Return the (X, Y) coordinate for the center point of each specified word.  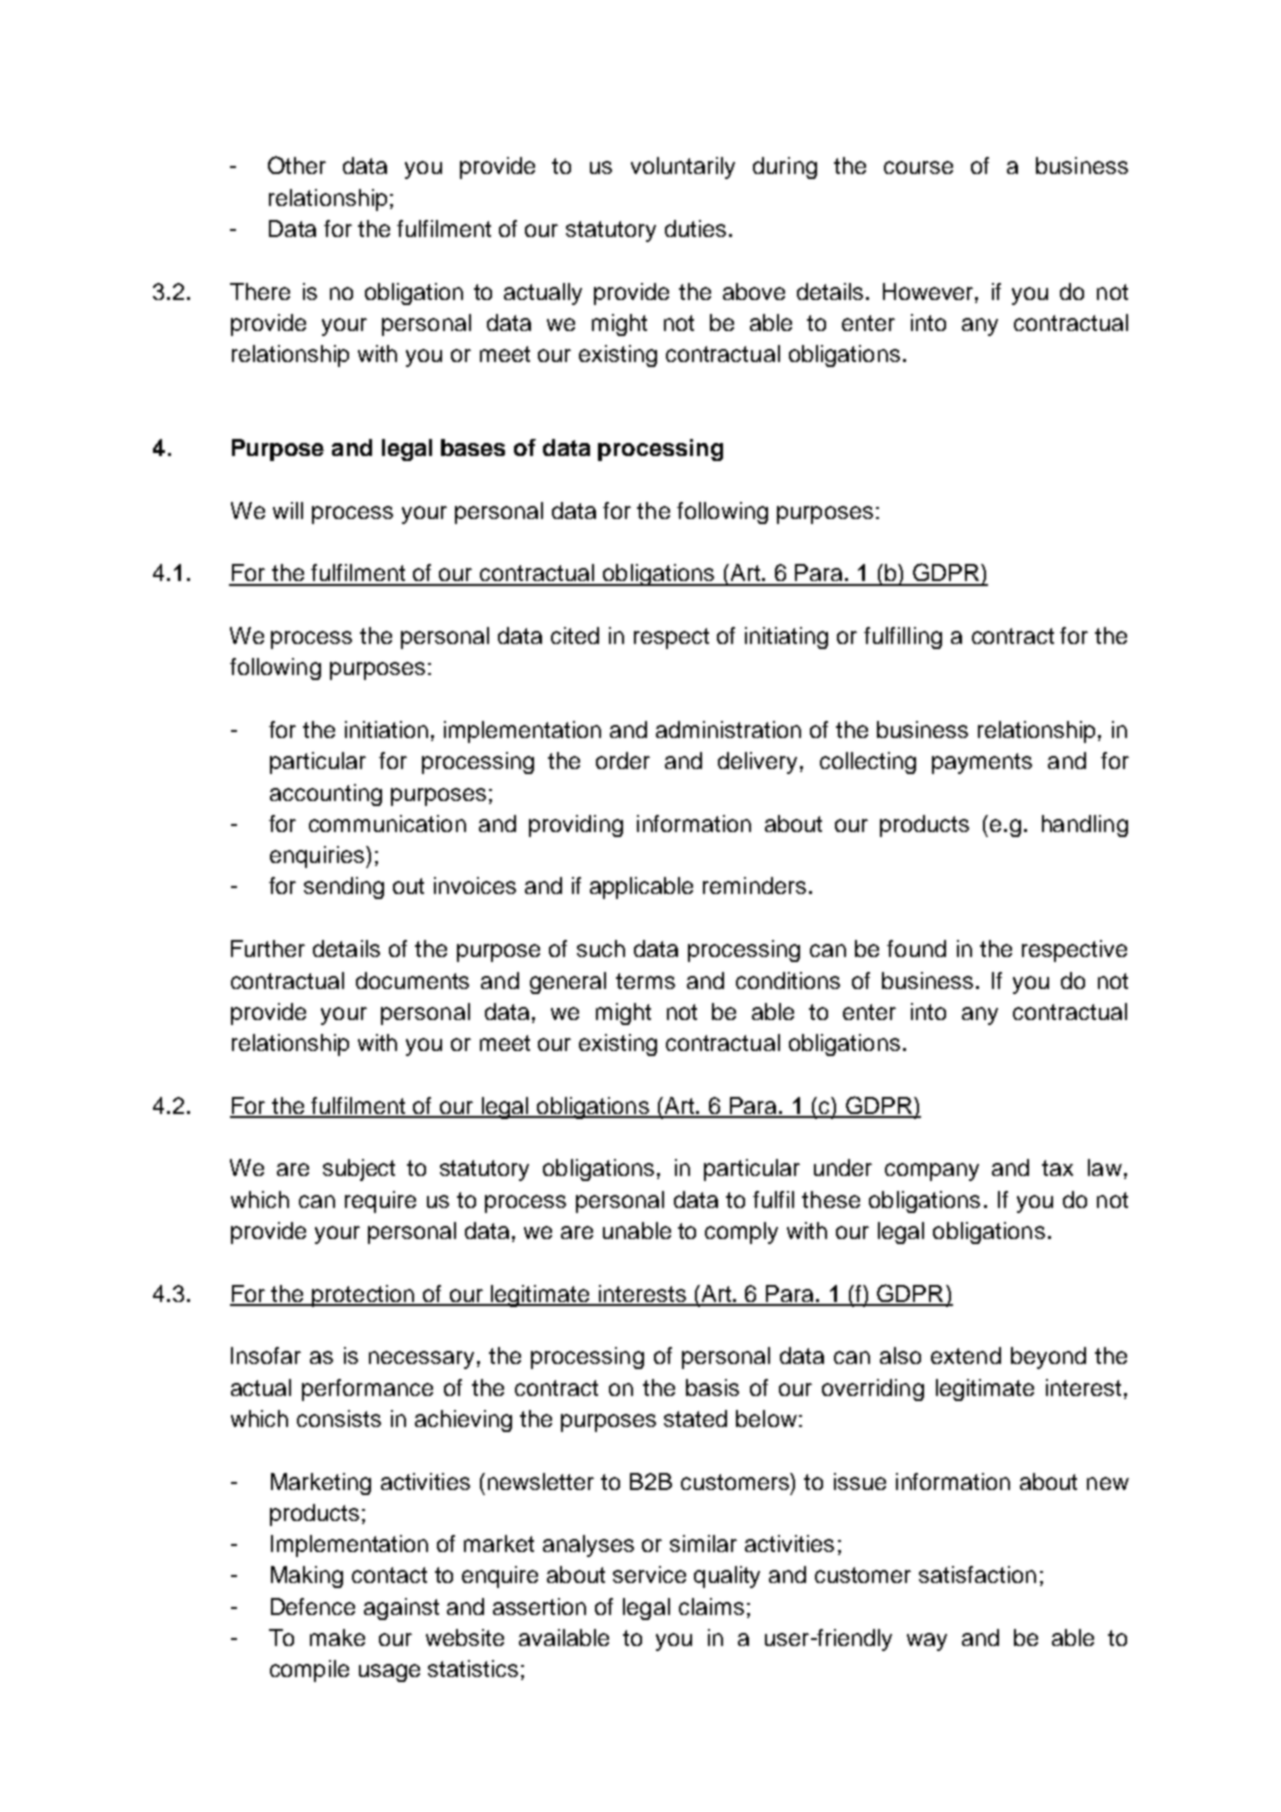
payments (982, 763)
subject (359, 1170)
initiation (386, 729)
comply (741, 1233)
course (918, 167)
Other (297, 165)
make (337, 1637)
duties (695, 228)
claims (711, 1606)
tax (1057, 1168)
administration (728, 729)
